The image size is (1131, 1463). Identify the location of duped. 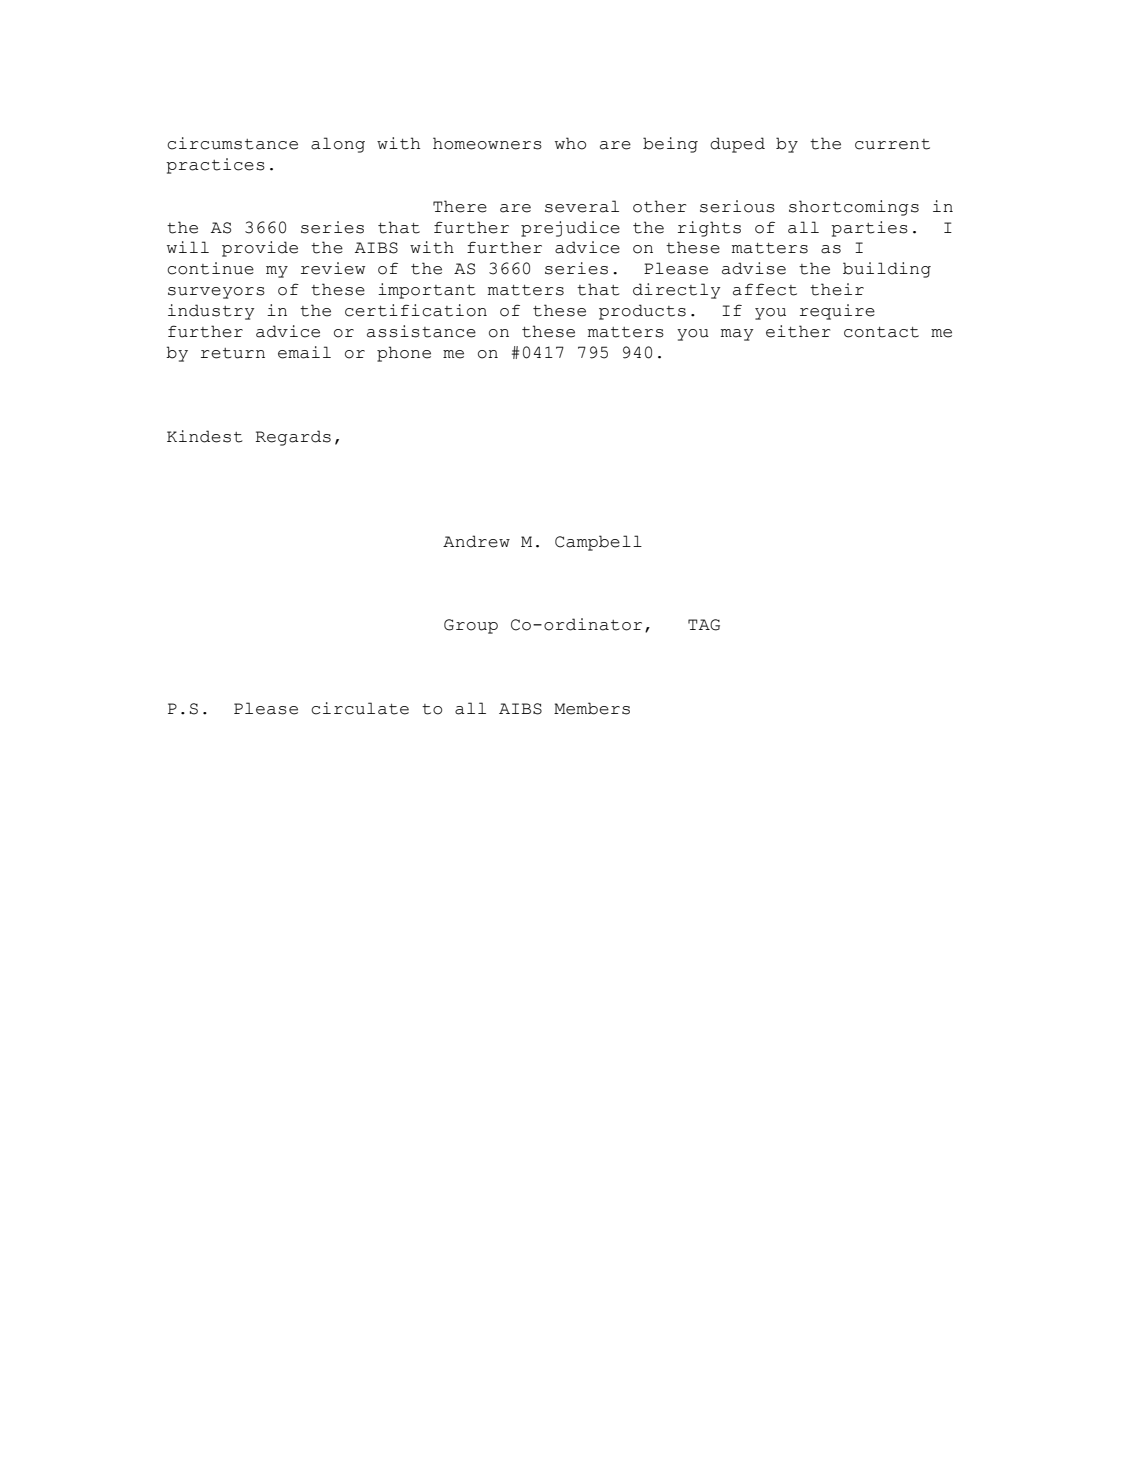
(737, 145).
